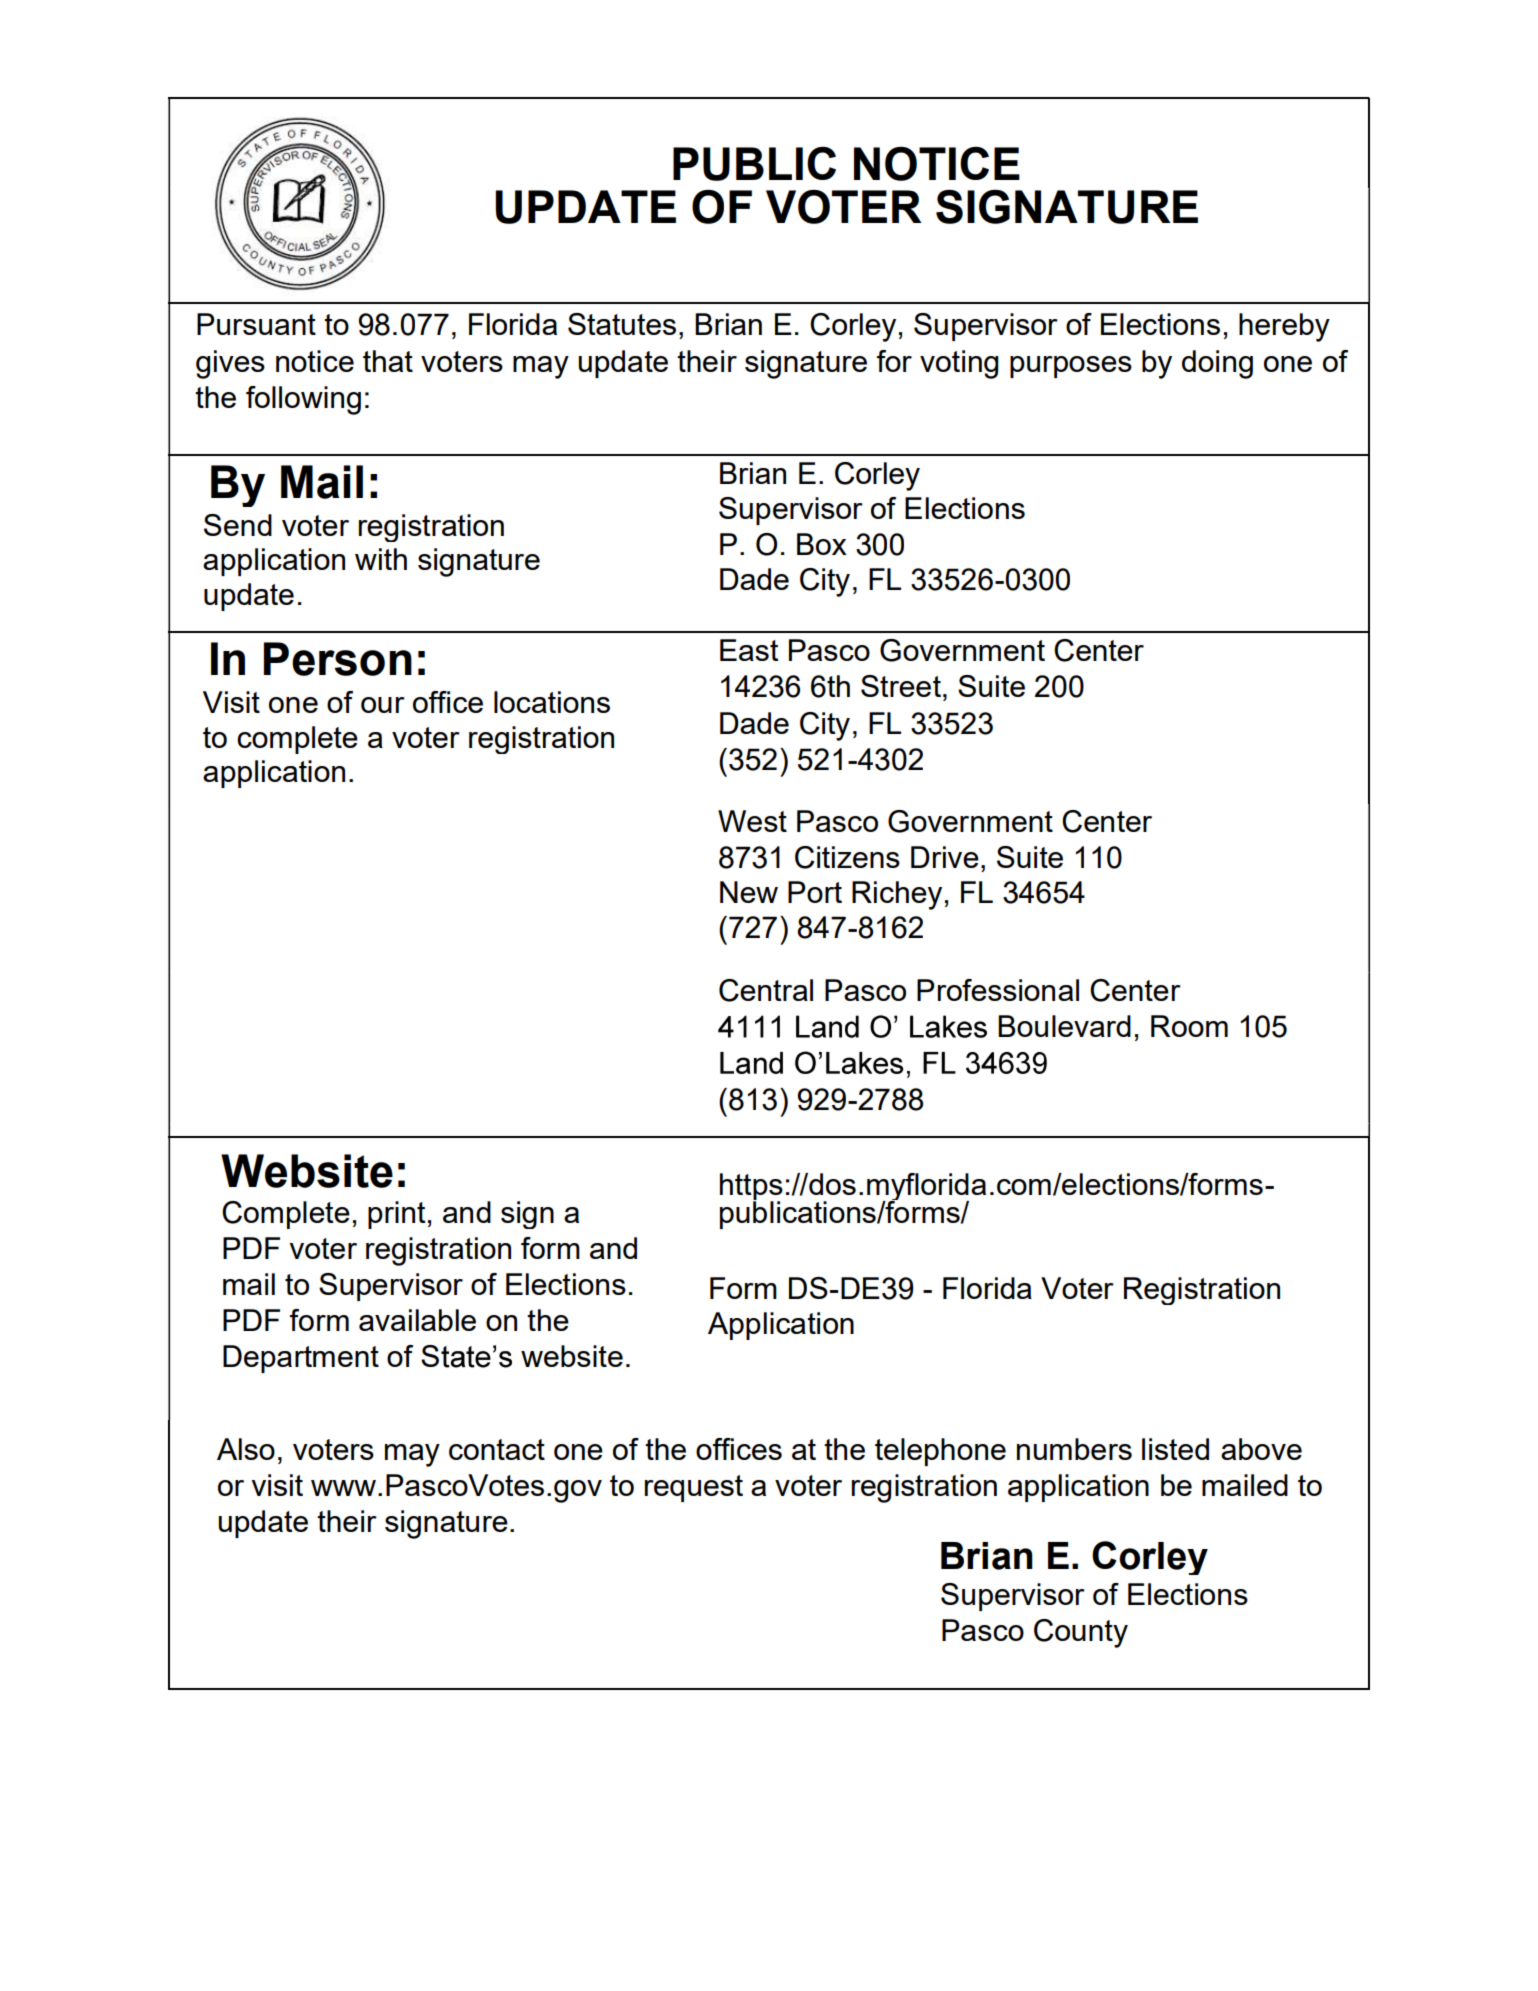  Describe the element at coordinates (1189, 1026) in the screenshot. I see `Room` at that location.
